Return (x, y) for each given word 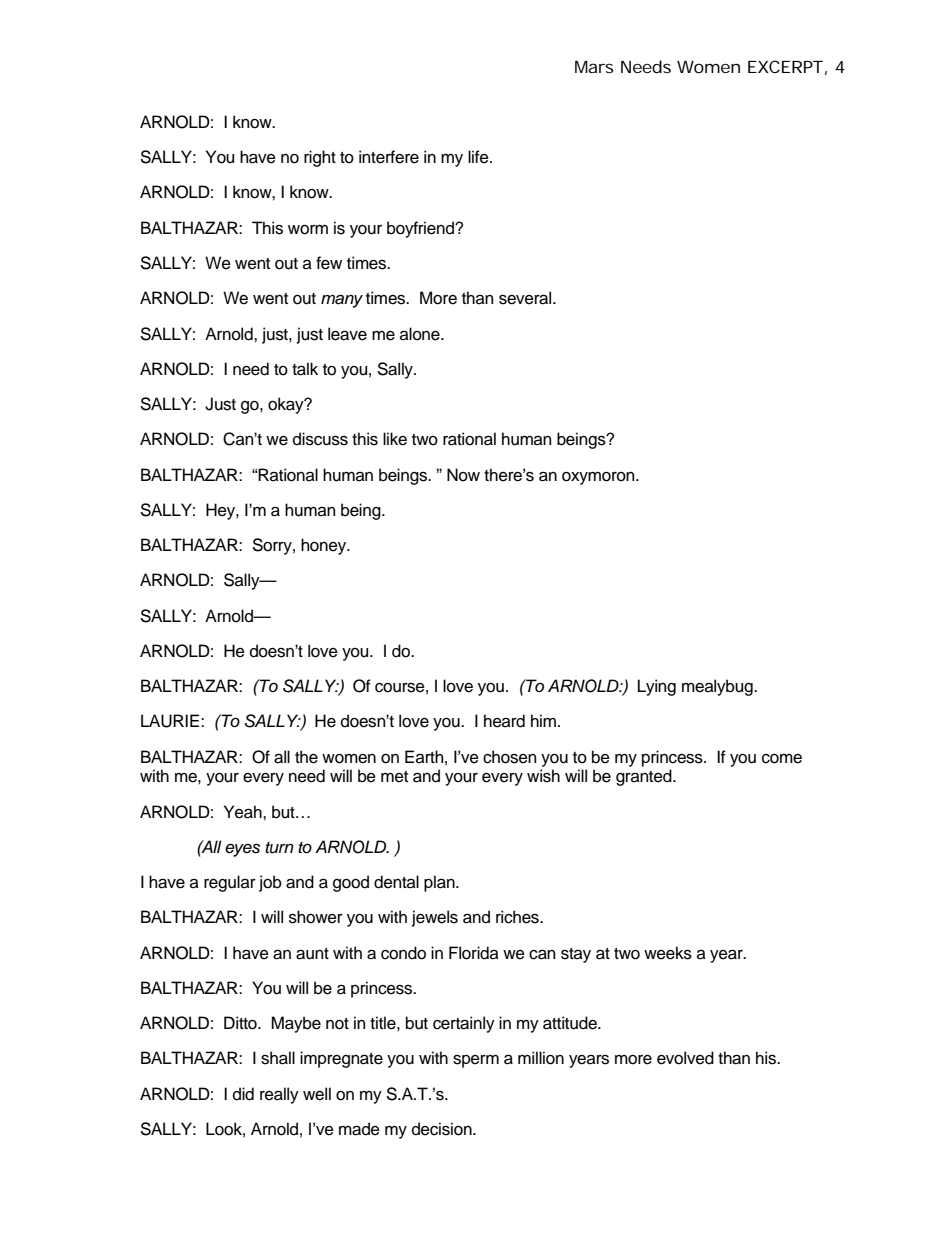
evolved (685, 1058)
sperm (476, 1061)
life (479, 157)
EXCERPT (785, 66)
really (279, 1095)
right (320, 158)
